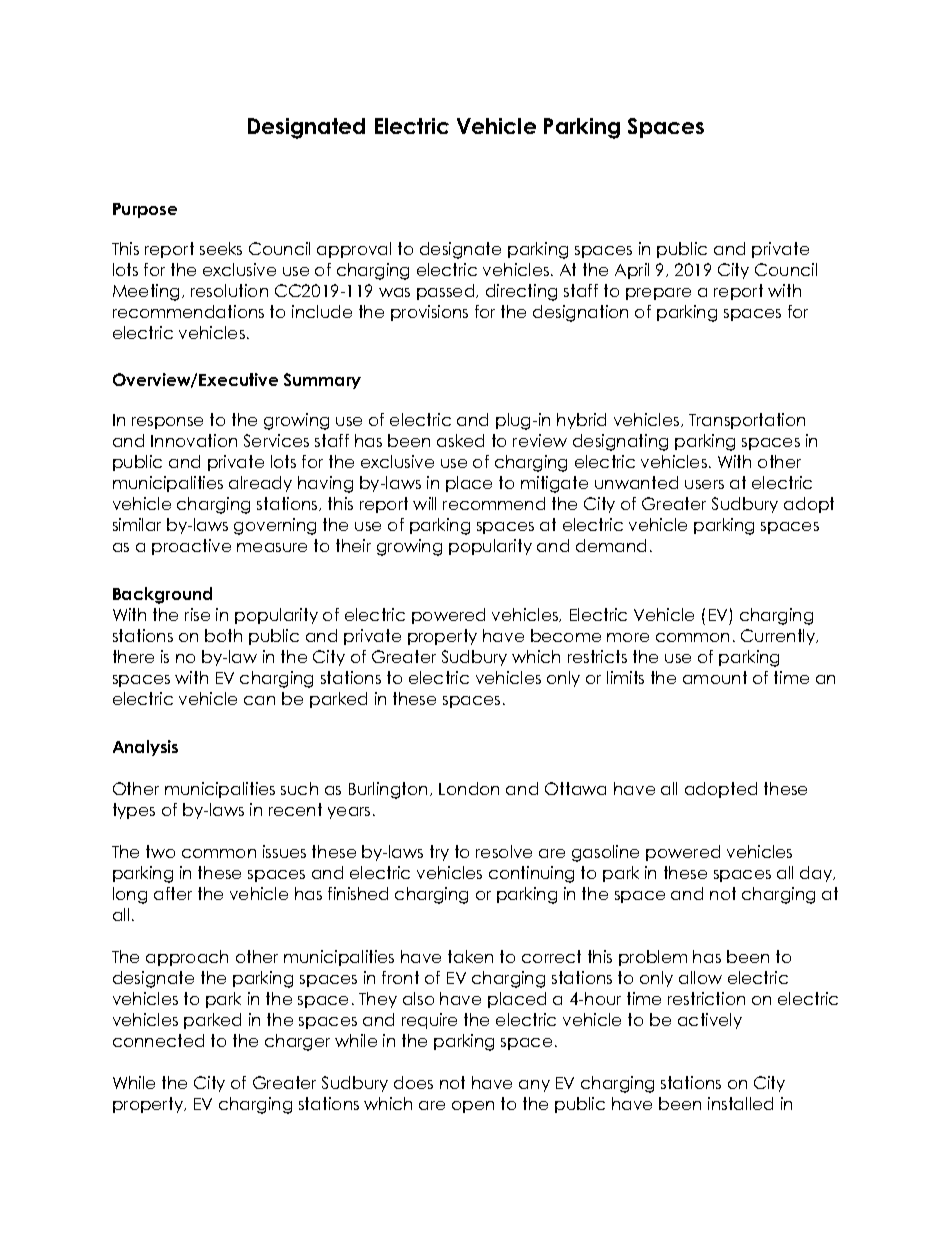 The height and width of the page is (1233, 952). What do you see at coordinates (173, 893) in the page?
I see `after` at bounding box center [173, 893].
